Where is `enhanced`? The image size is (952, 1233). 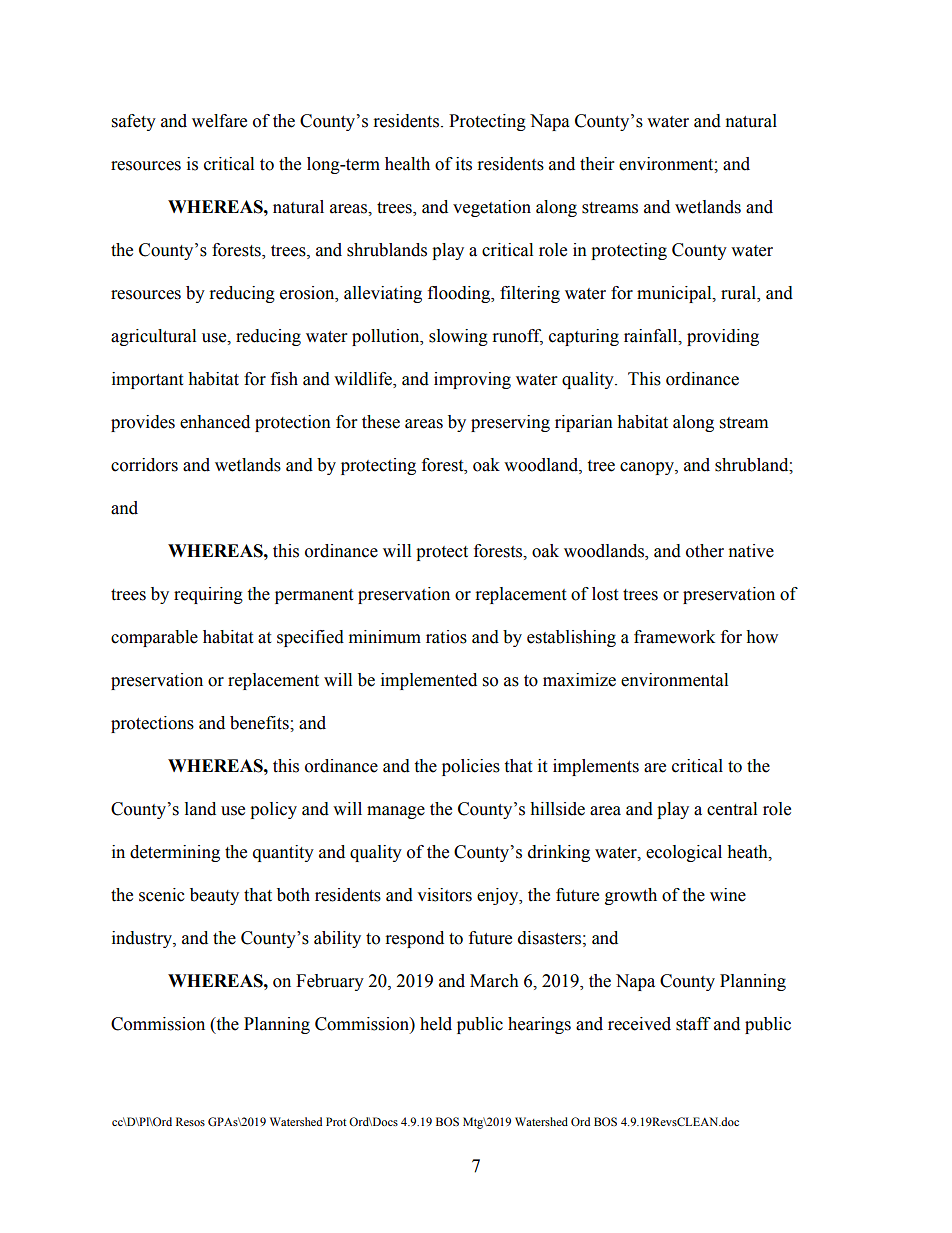 enhanced is located at coordinates (215, 422).
